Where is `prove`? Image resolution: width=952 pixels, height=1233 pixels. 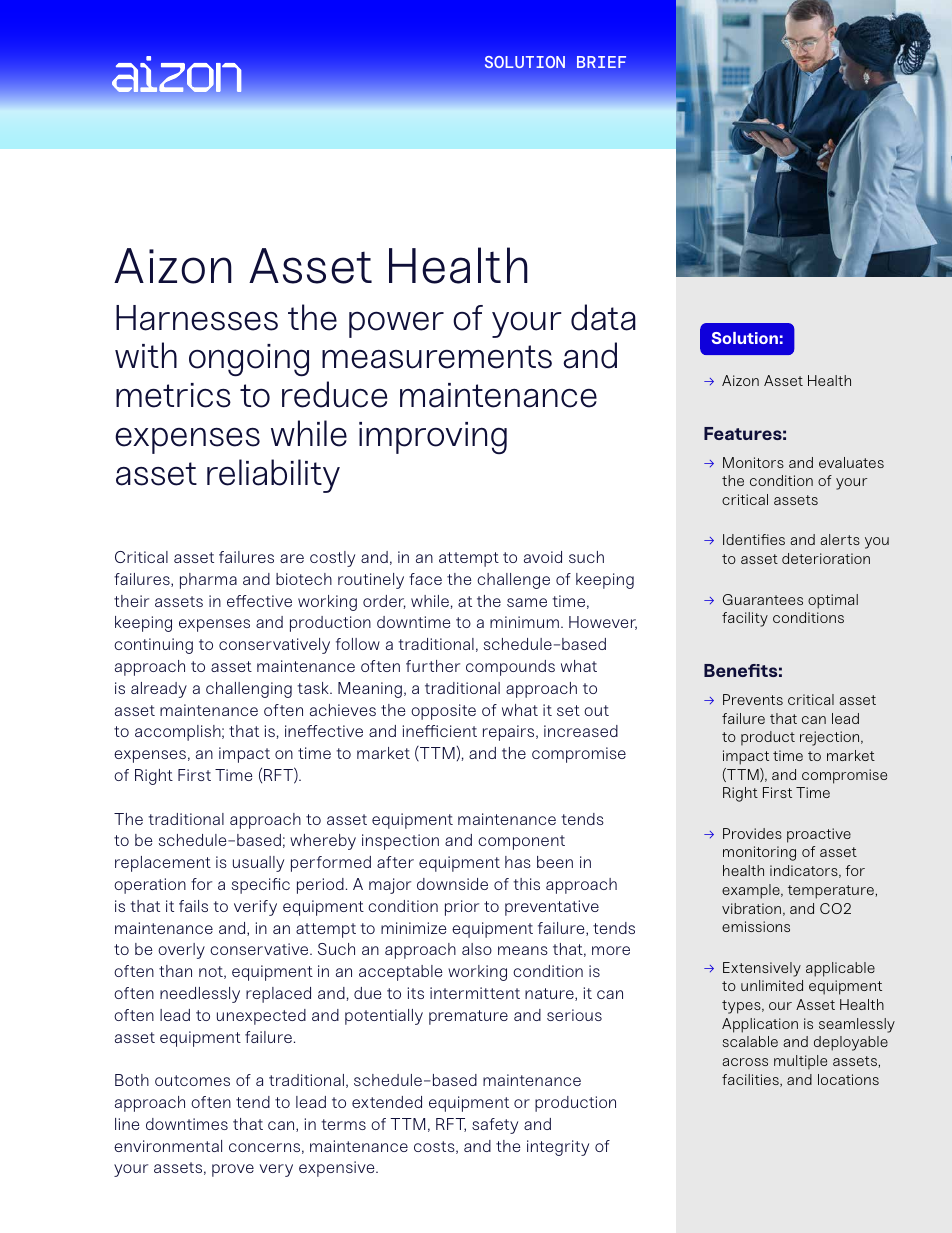
prove is located at coordinates (233, 1170).
